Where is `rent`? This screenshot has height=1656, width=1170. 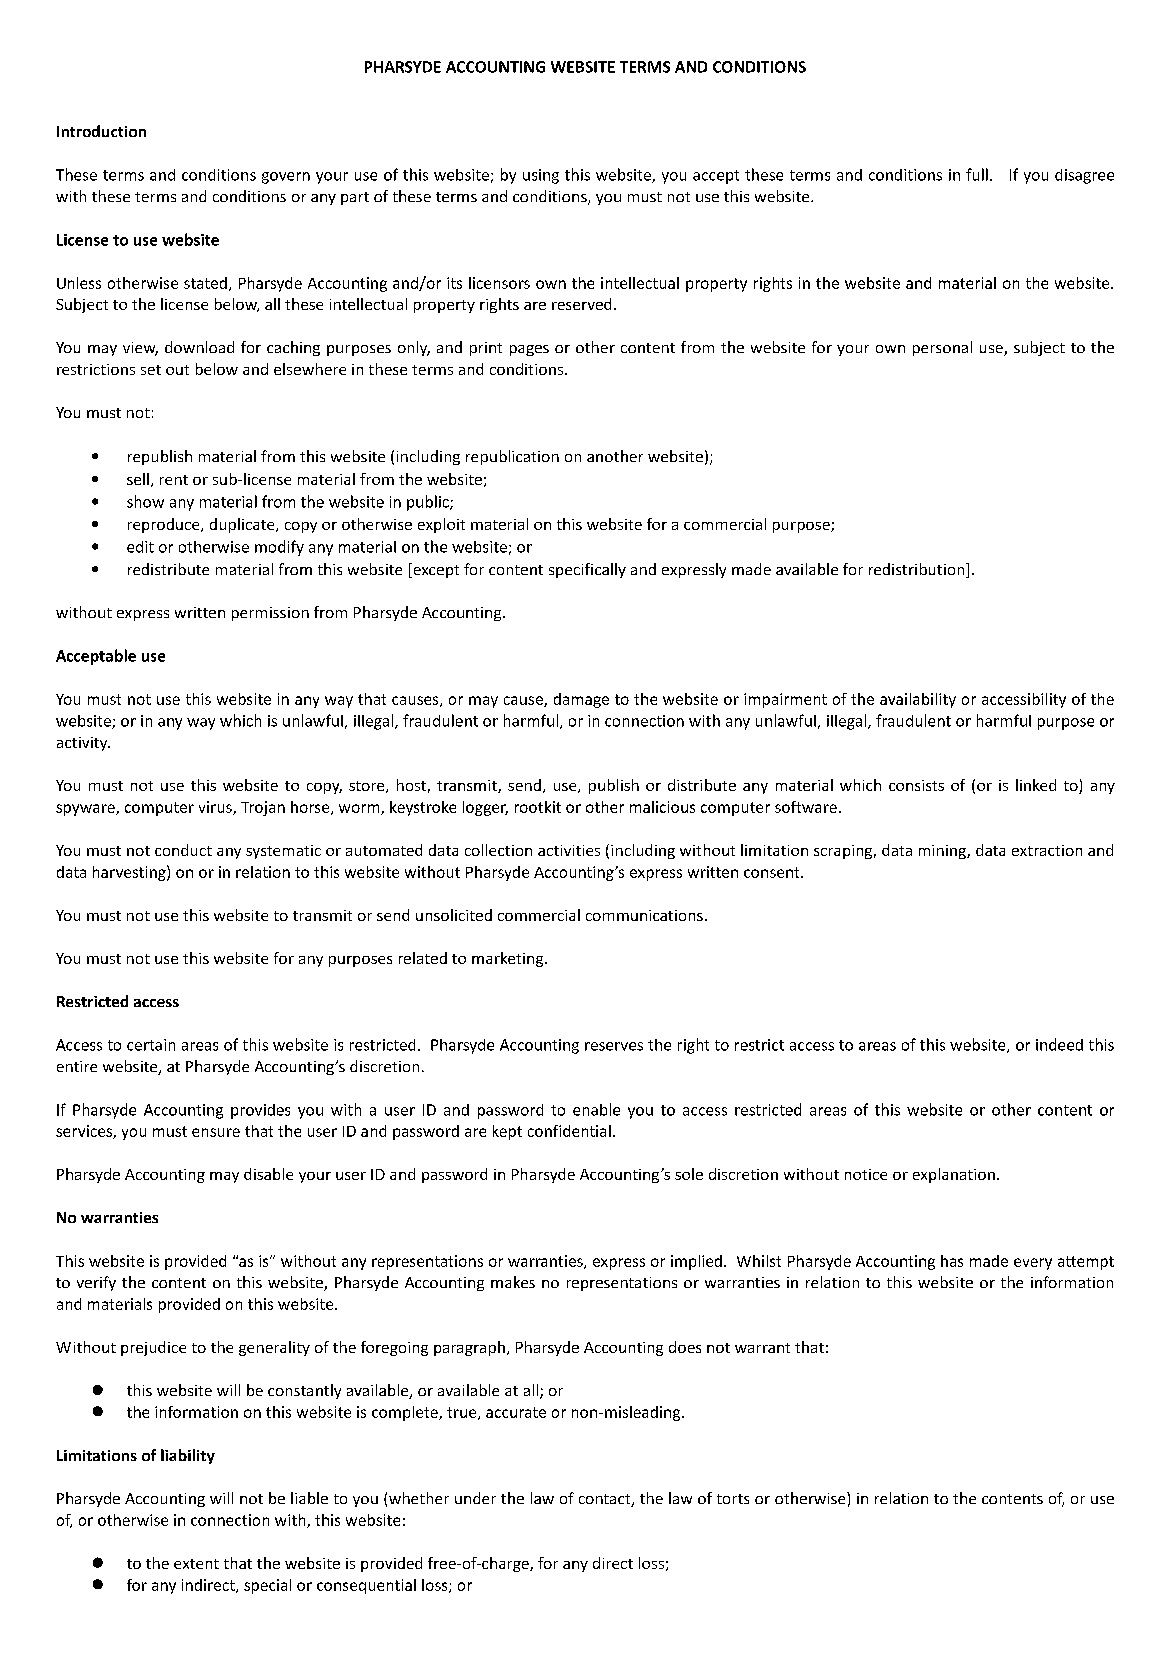
rent is located at coordinates (174, 480).
